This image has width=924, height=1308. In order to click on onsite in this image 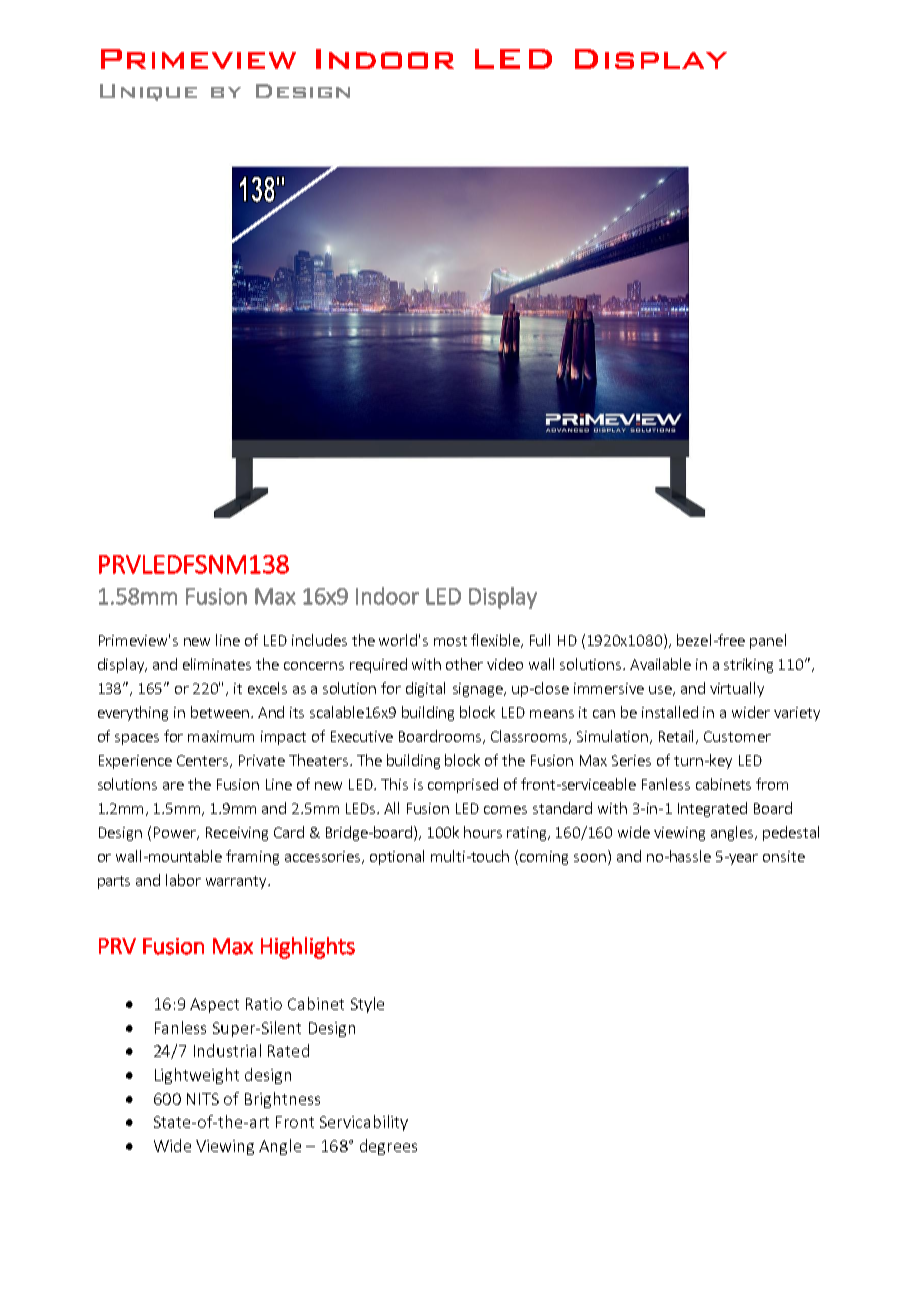, I will do `click(784, 856)`.
